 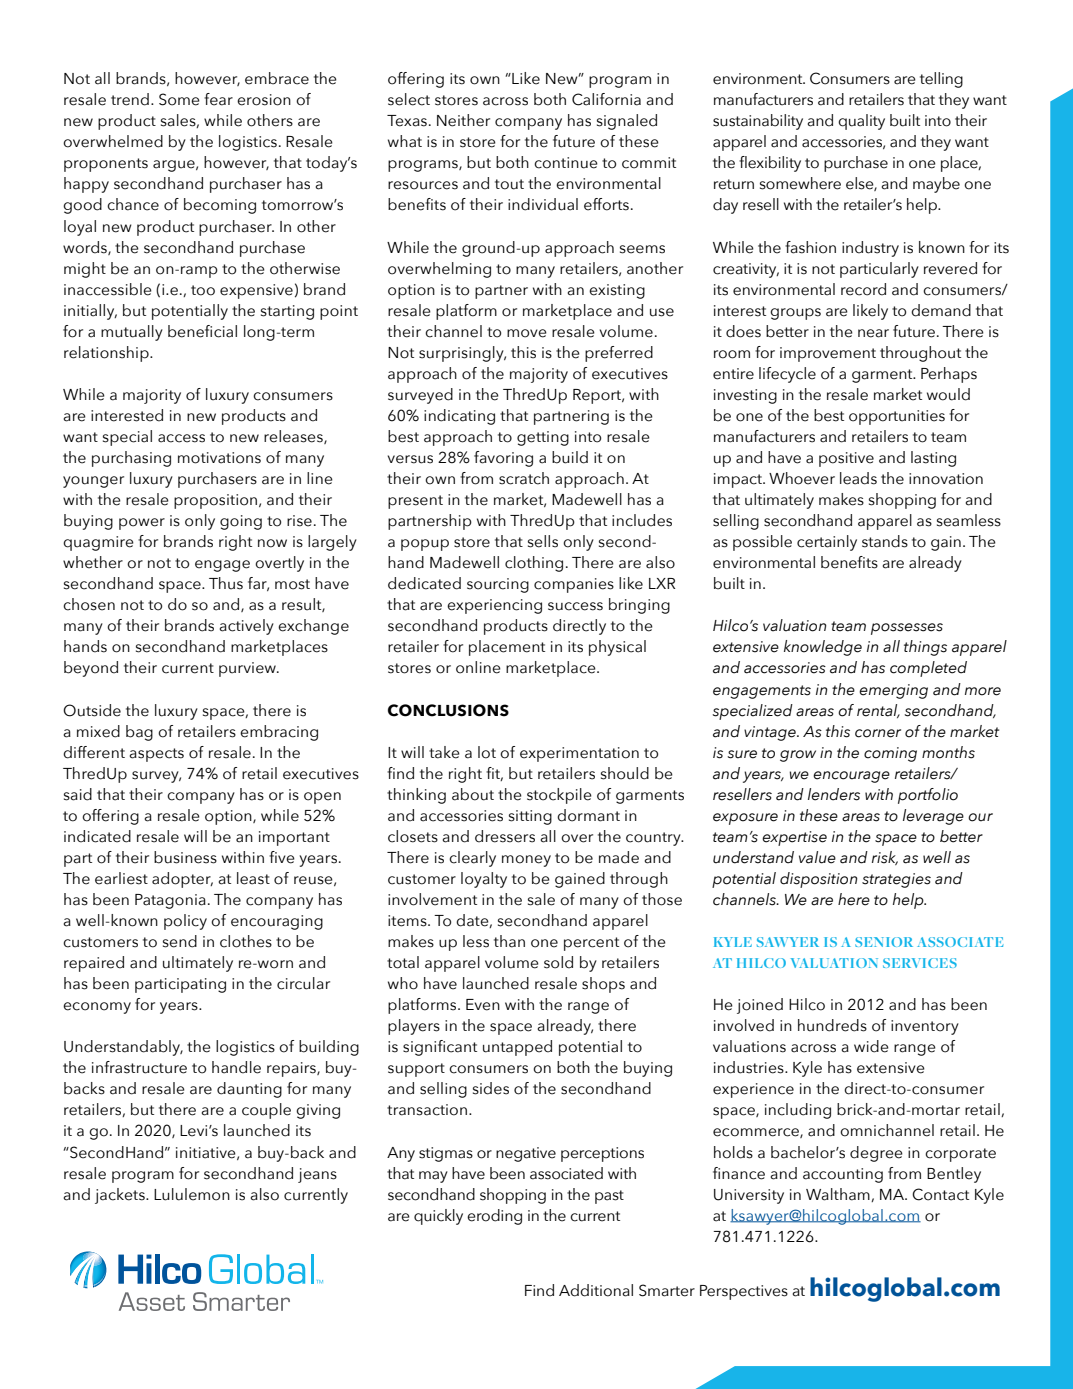 I want to click on Waltham, so click(x=839, y=1195).
